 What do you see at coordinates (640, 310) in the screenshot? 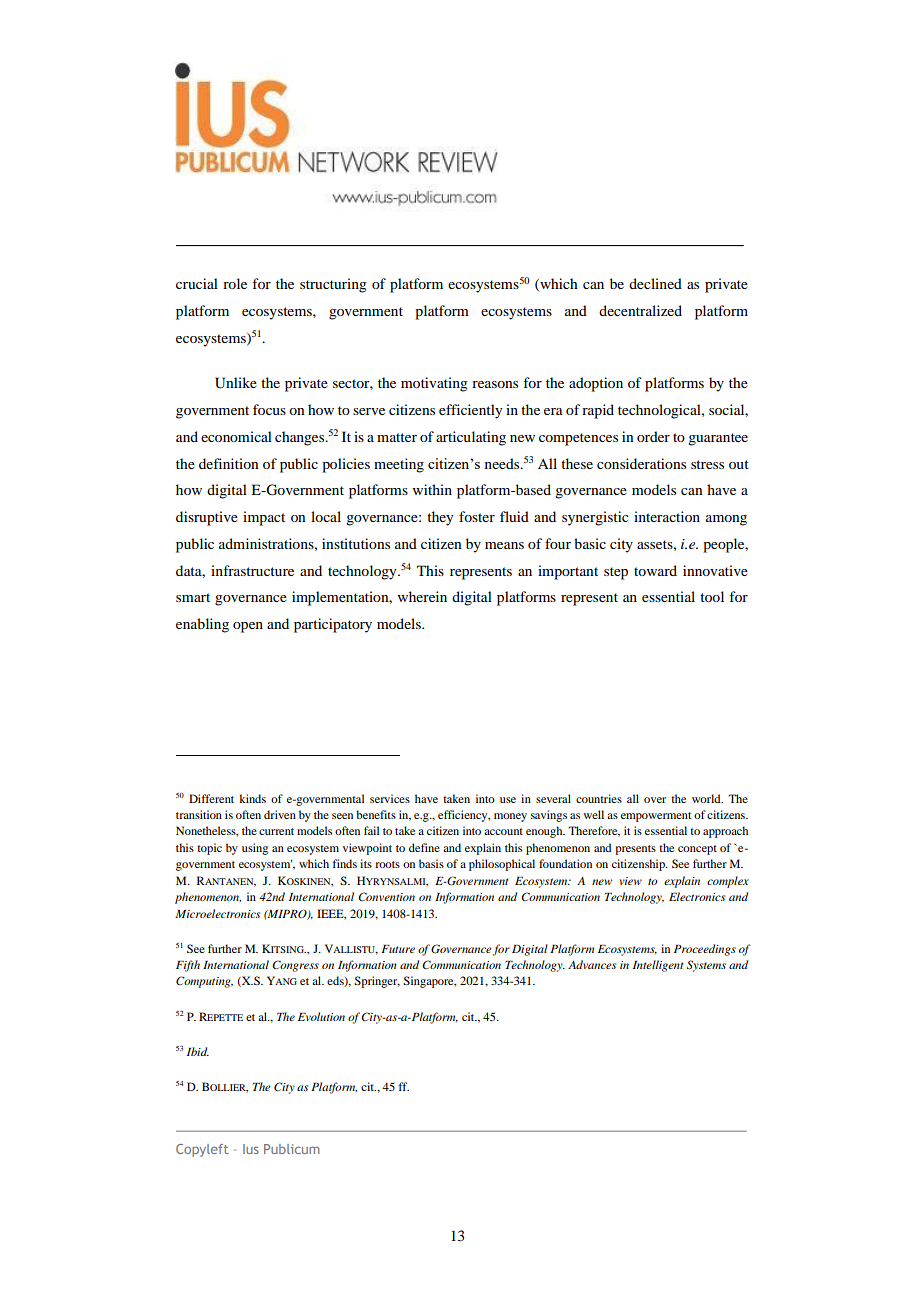
I see `decentralized` at bounding box center [640, 310].
